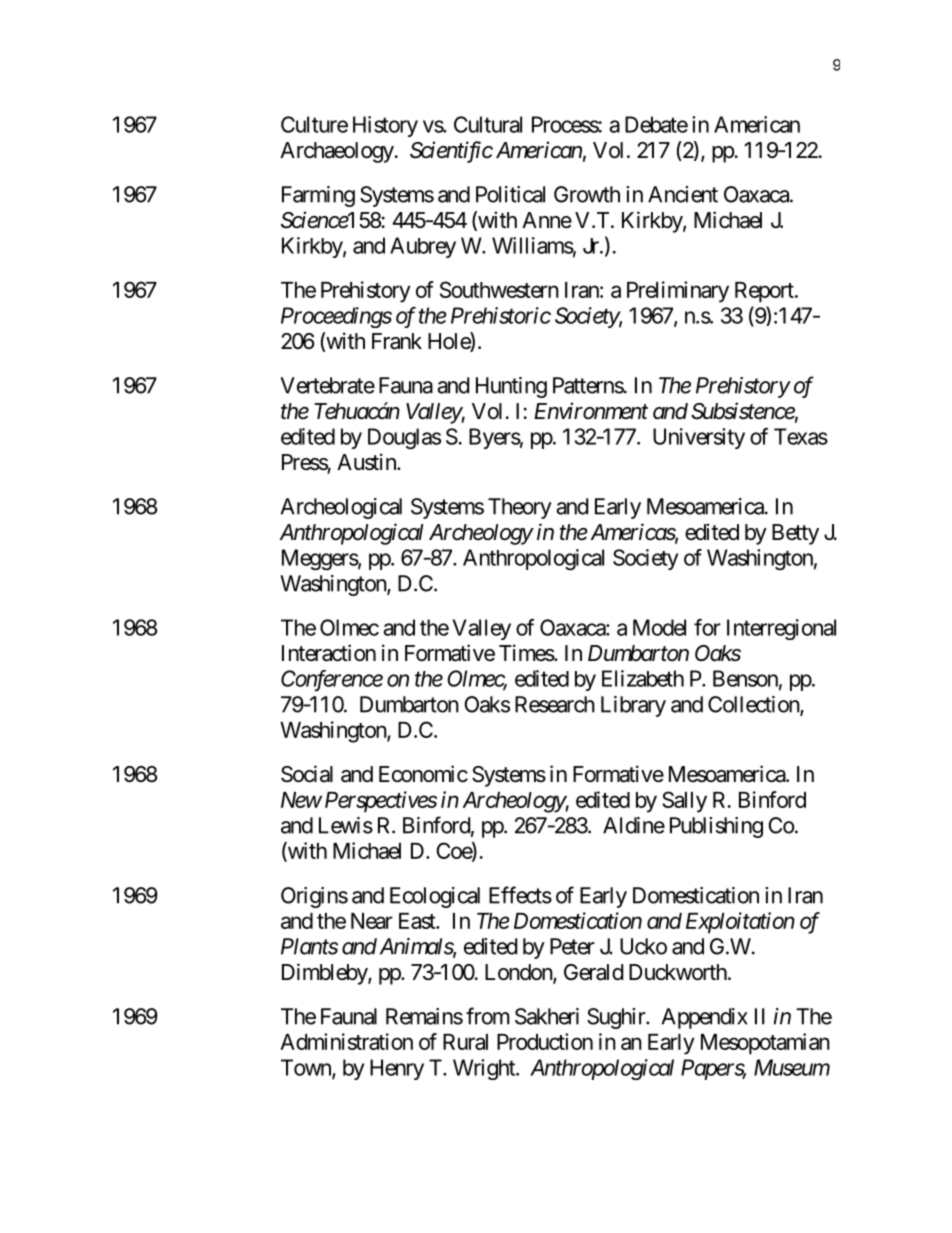 The height and width of the screenshot is (1233, 952). What do you see at coordinates (555, 704) in the screenshot?
I see `Research` at bounding box center [555, 704].
